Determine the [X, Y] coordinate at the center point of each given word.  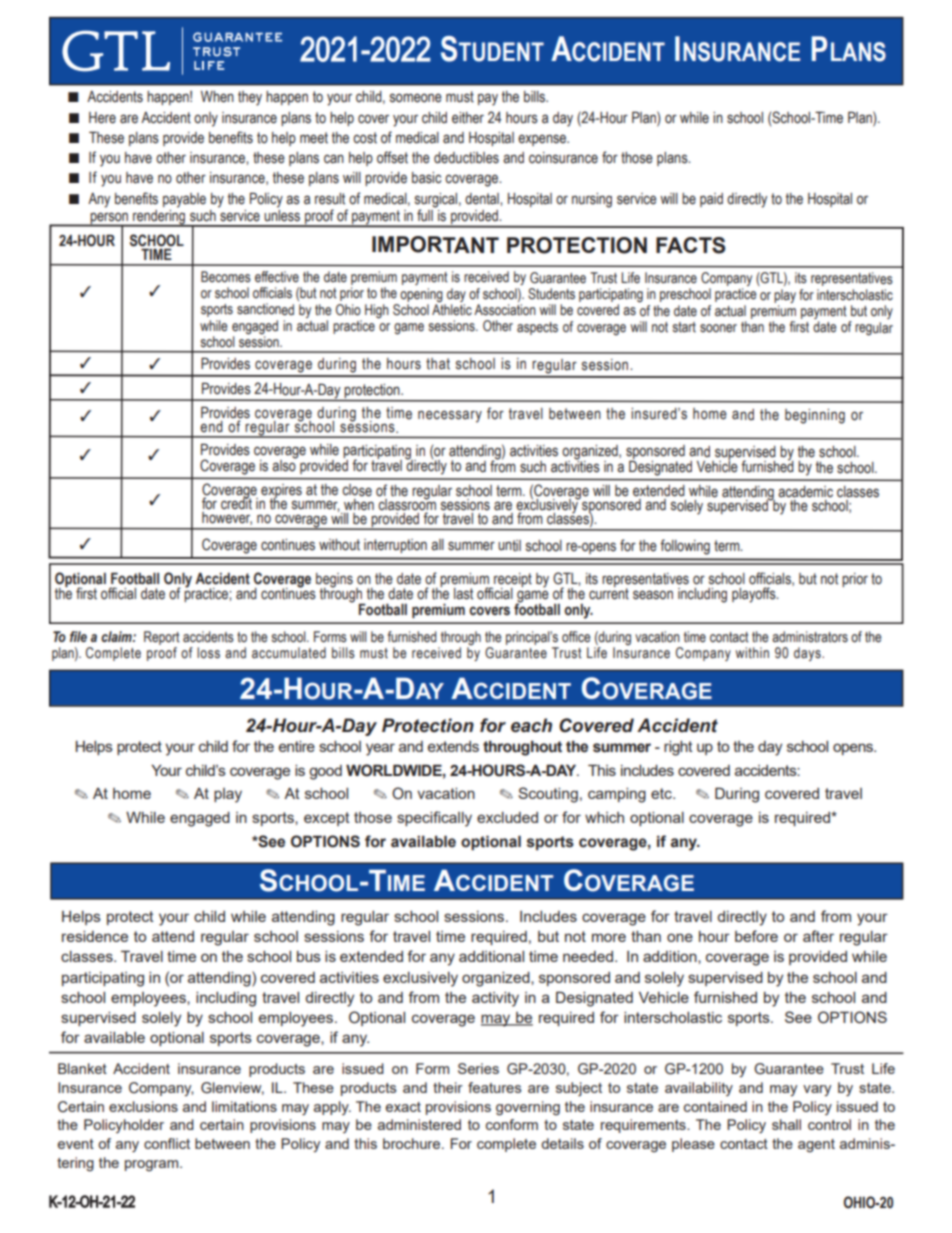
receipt [512, 581]
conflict [167, 1143]
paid [711, 200]
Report [162, 638]
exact [403, 1107]
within [752, 652]
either [468, 118]
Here [102, 118]
